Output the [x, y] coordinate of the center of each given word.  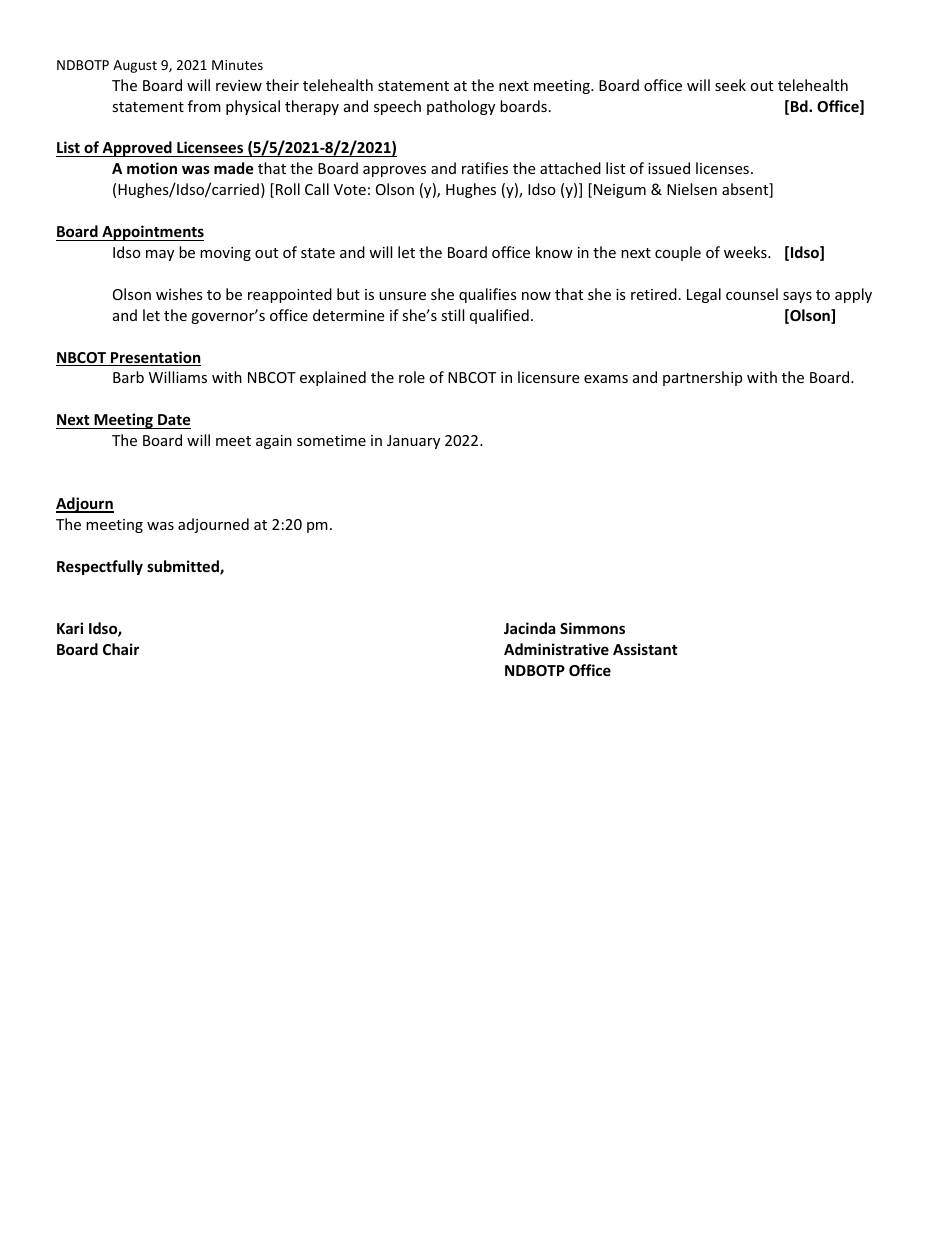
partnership [702, 378]
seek [730, 85]
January [413, 442]
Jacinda [529, 628]
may [160, 255]
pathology [461, 107]
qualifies [488, 295]
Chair [121, 649]
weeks [746, 252]
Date [174, 419]
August [135, 66]
